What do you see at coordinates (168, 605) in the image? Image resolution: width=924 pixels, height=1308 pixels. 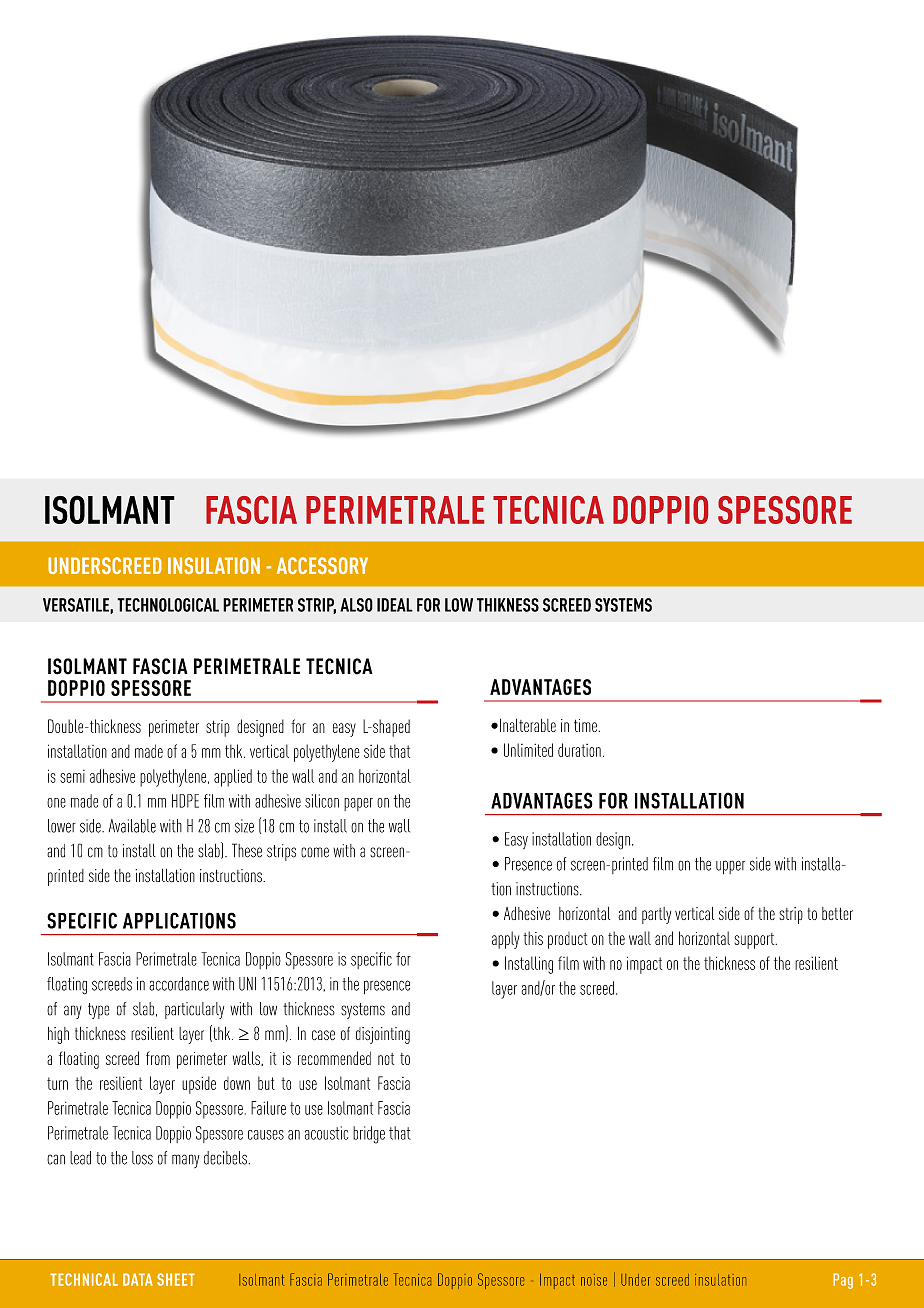 I see `TECHNOLOGICAL` at bounding box center [168, 605].
